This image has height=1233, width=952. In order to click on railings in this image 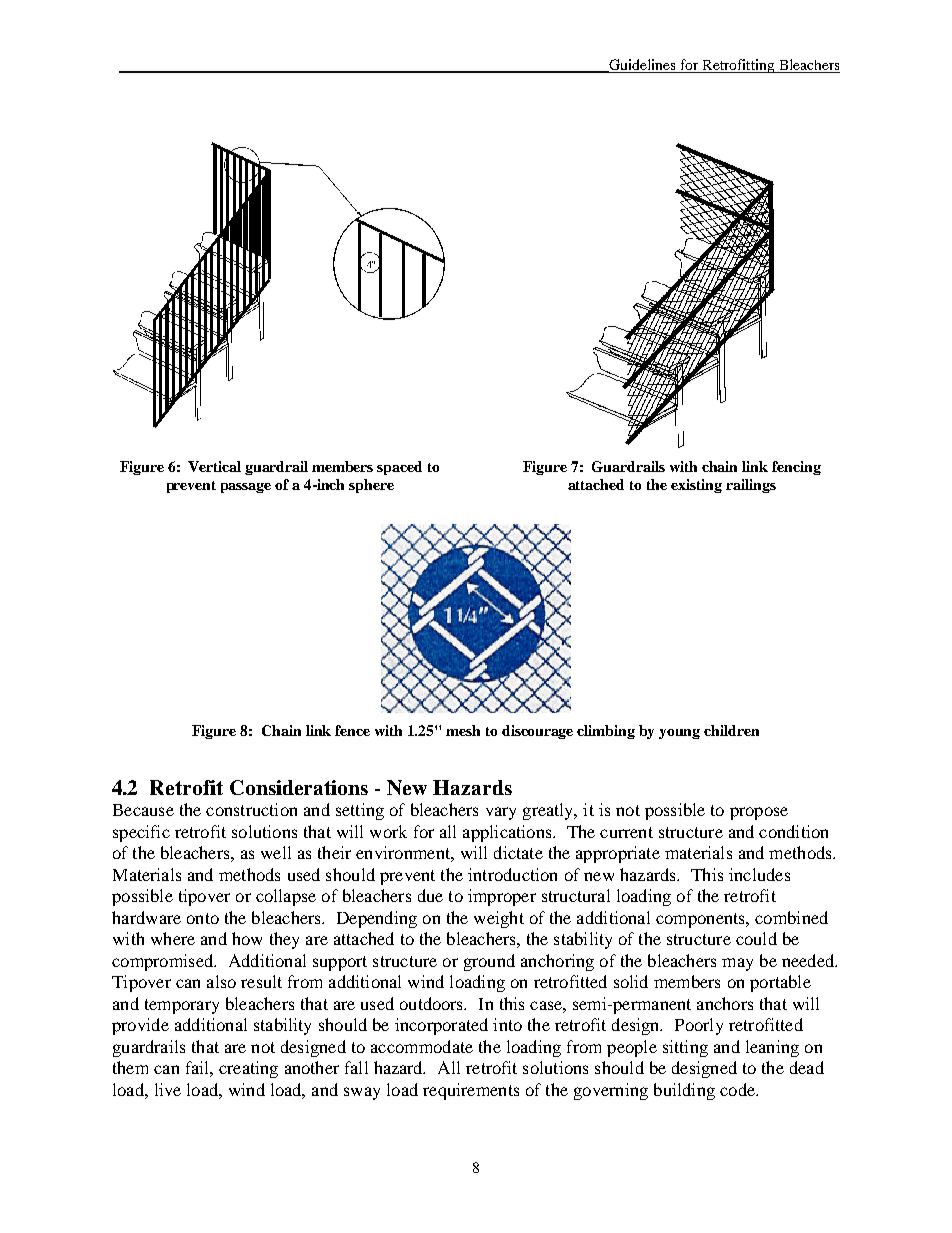, I will do `click(751, 486)`.
